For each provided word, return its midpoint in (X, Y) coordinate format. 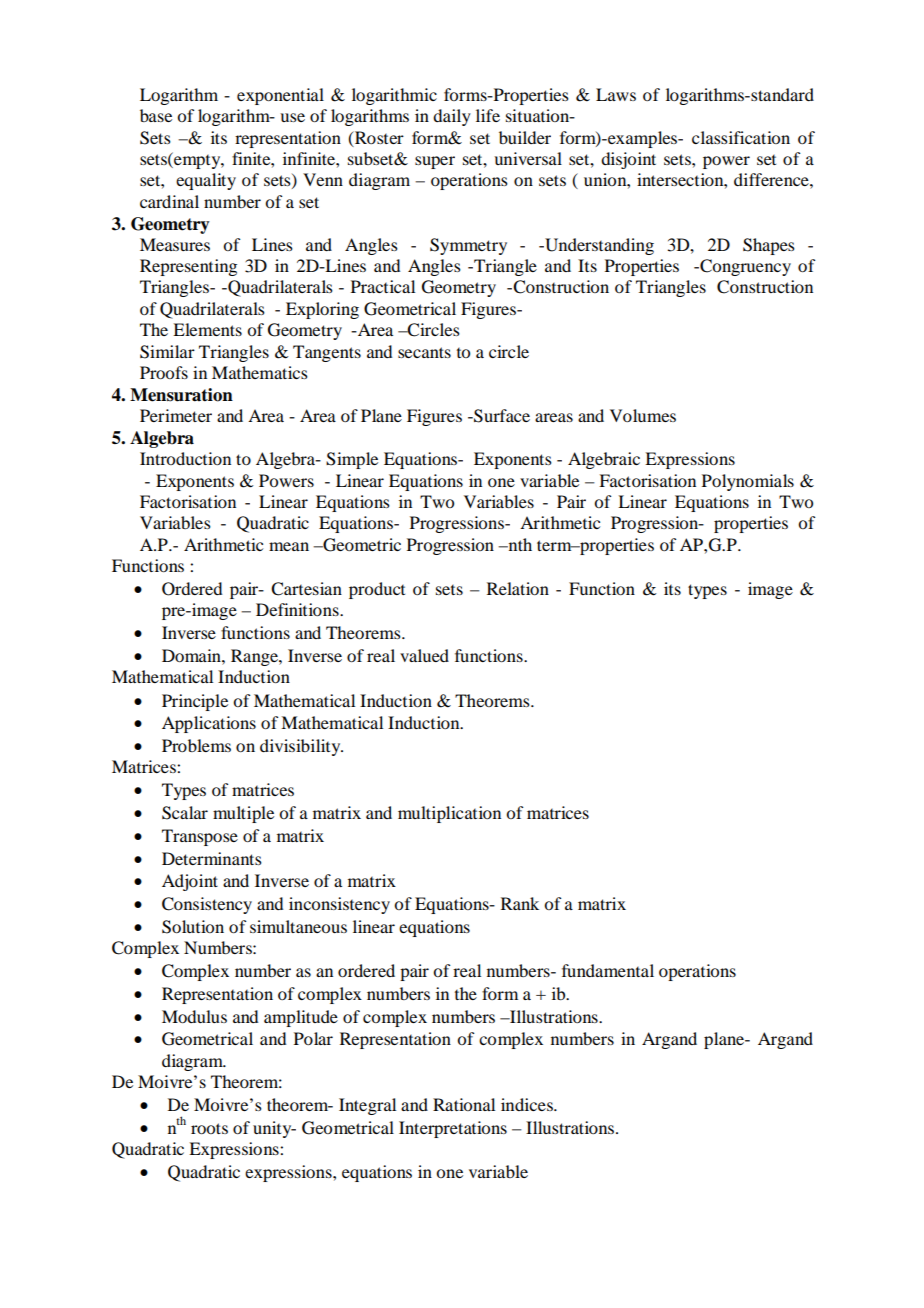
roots (209, 1128)
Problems (196, 745)
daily (452, 117)
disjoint (628, 160)
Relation (518, 588)
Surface (501, 416)
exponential (280, 96)
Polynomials (748, 482)
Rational (464, 1104)
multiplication (449, 814)
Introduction (185, 458)
